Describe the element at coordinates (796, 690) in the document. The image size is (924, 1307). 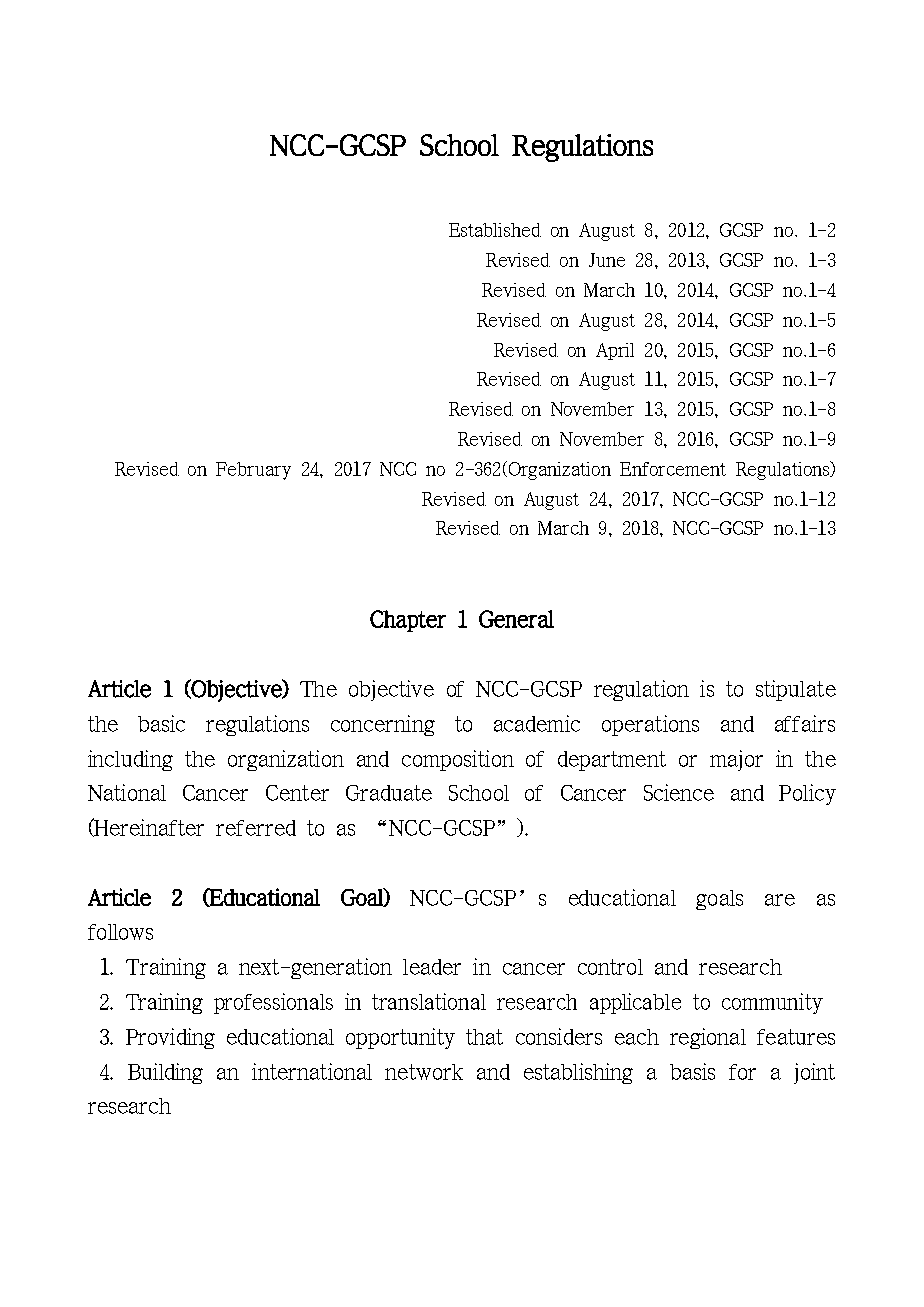
I see `stipulate` at that location.
